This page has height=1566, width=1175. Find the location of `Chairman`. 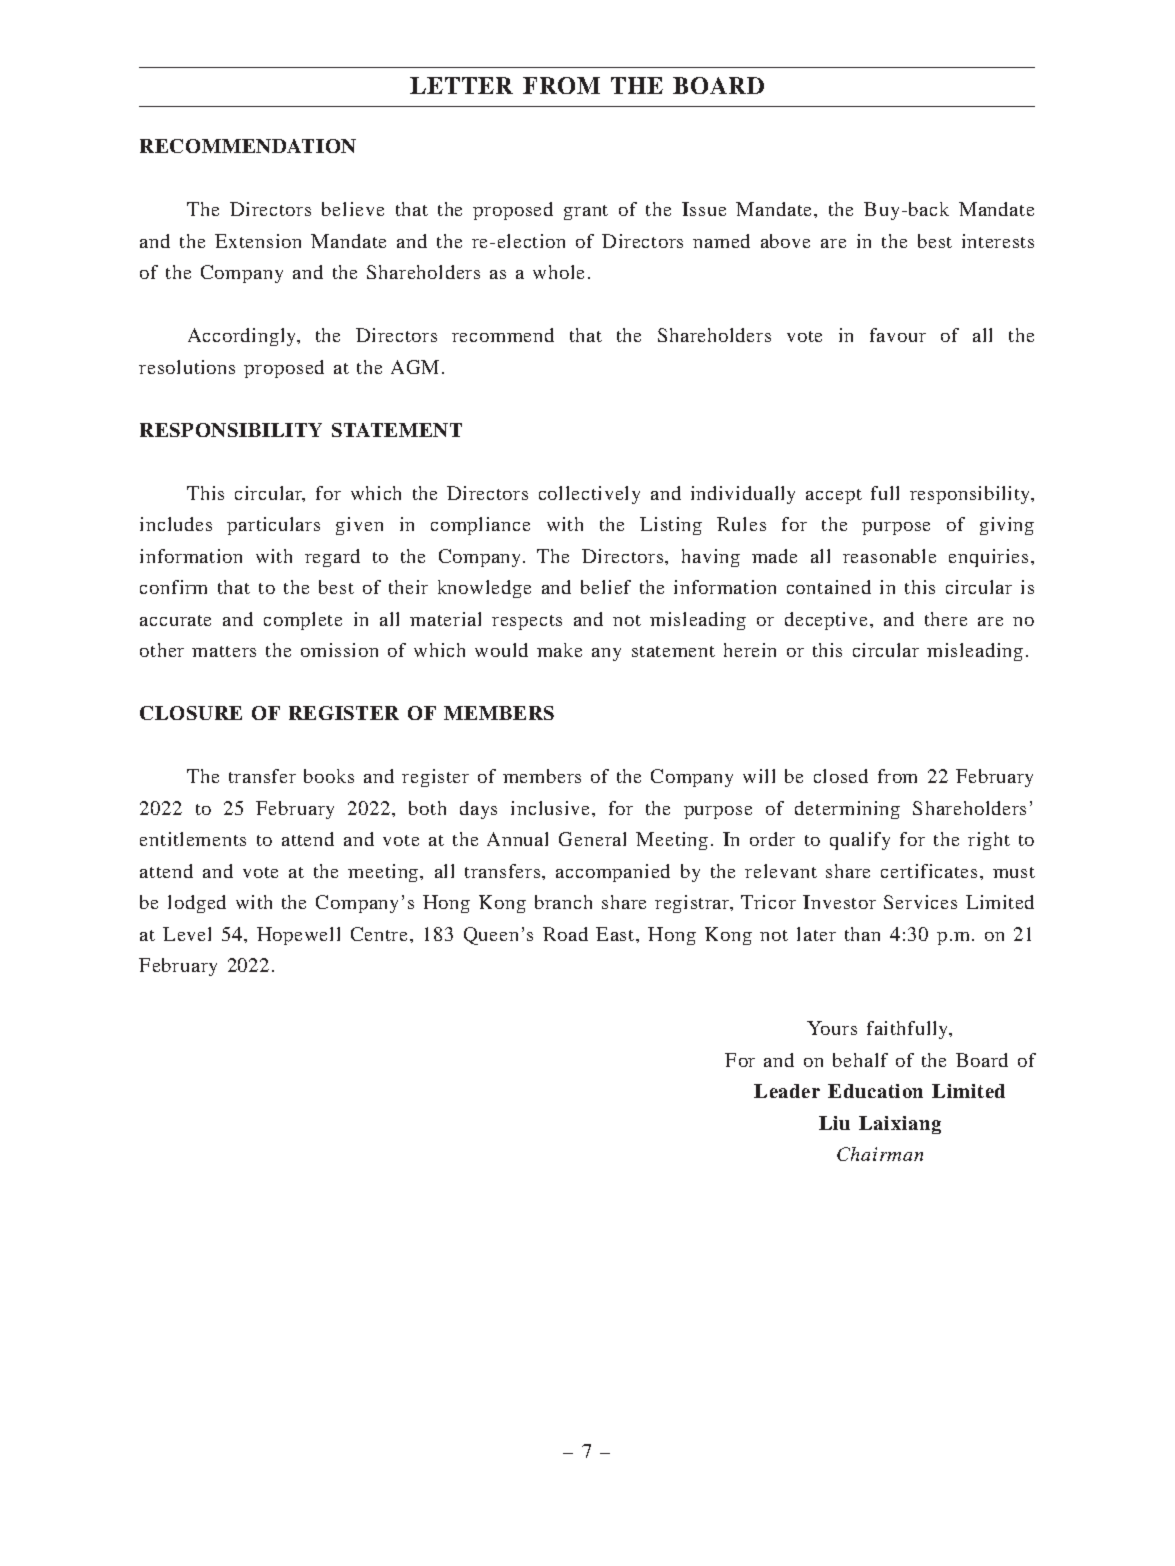

Chairman is located at coordinates (880, 1154).
